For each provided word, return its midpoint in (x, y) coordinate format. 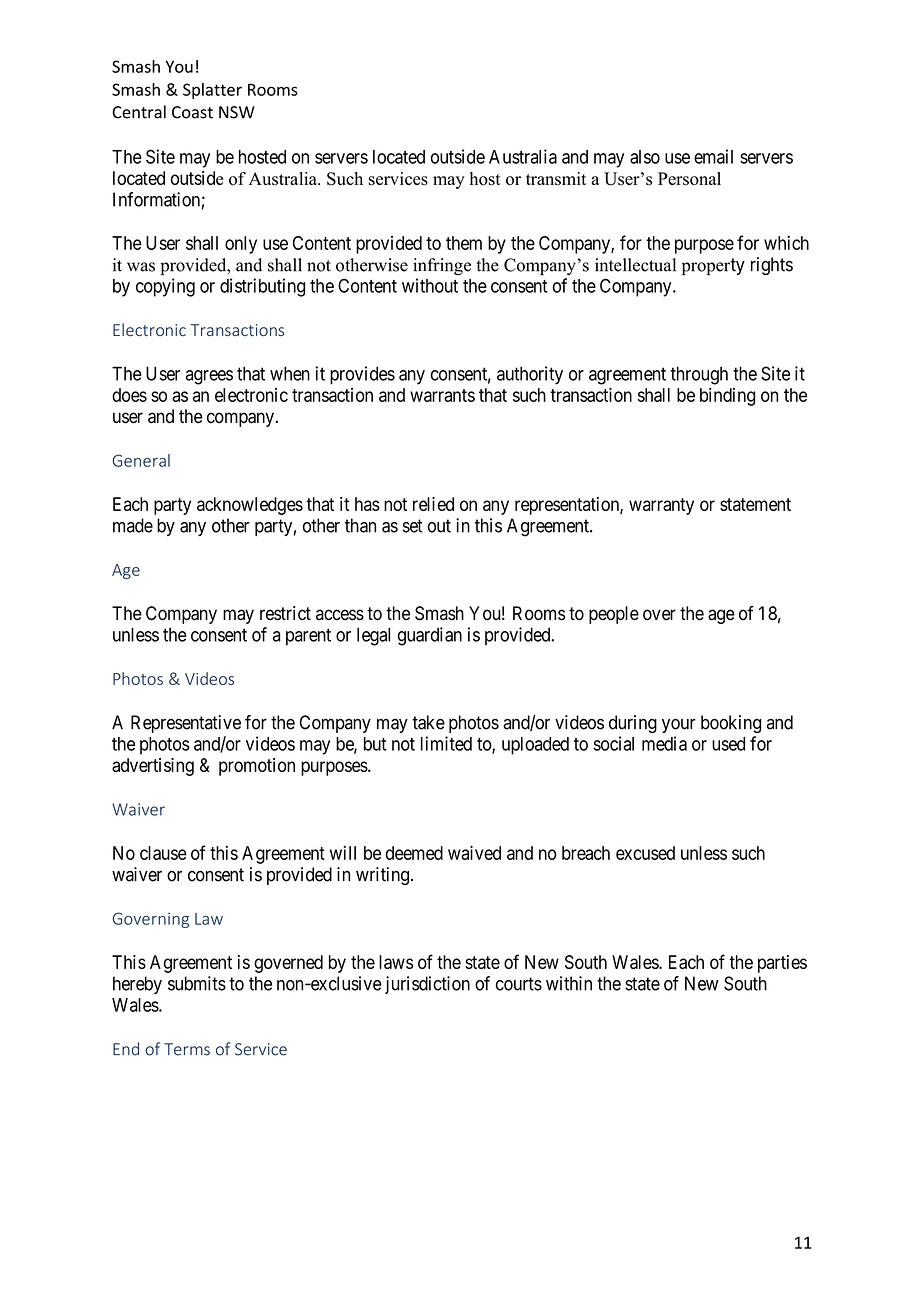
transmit (556, 179)
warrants (442, 395)
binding (727, 397)
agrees (209, 377)
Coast (192, 112)
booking (731, 724)
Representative (186, 724)
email (713, 156)
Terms (187, 1049)
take (428, 722)
